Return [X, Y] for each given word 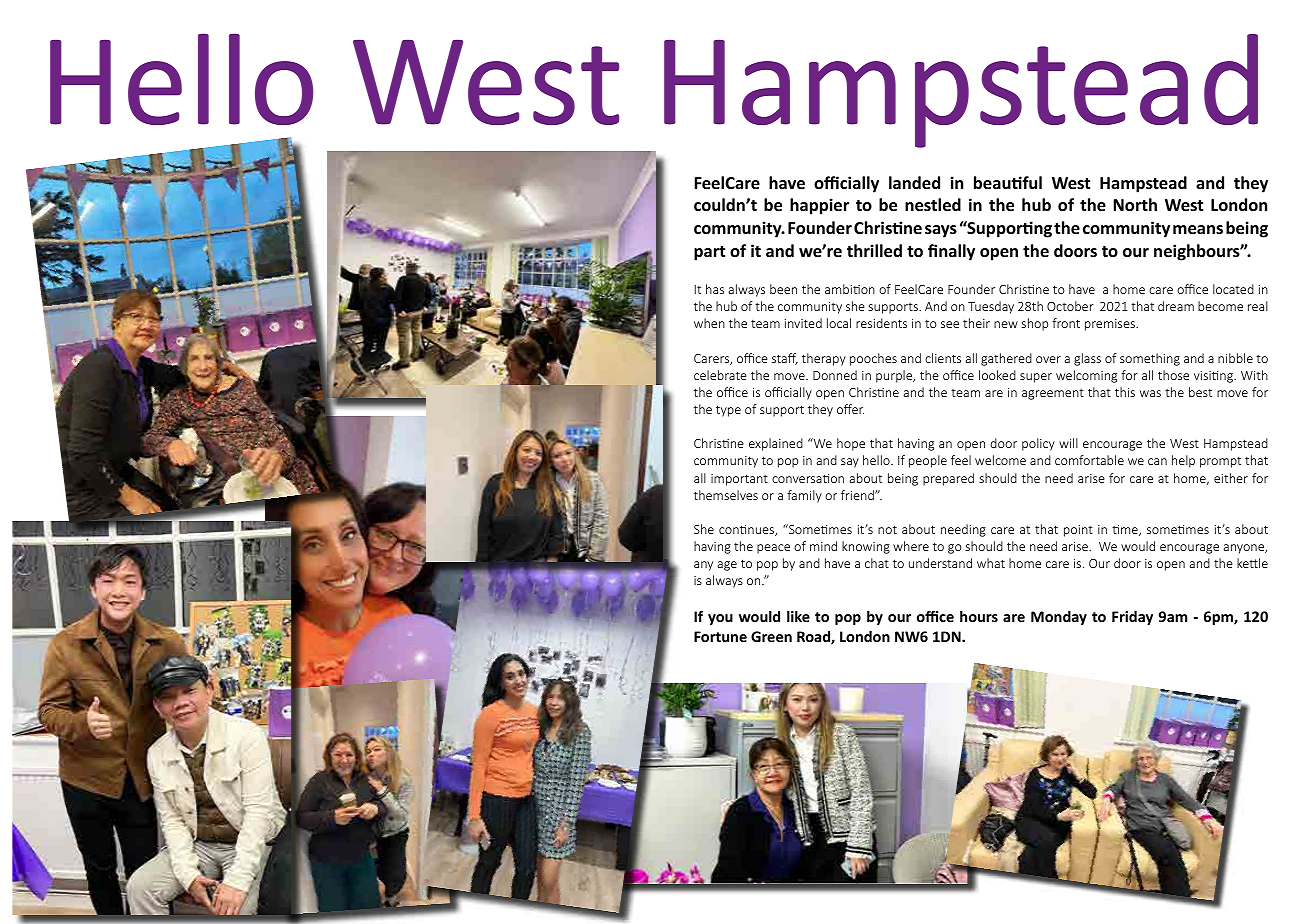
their [976, 323]
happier [819, 206]
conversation [808, 478]
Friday [1132, 618]
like [798, 616]
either [1231, 478]
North [1135, 205]
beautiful [1008, 183]
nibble [1235, 358]
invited [803, 323]
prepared [948, 479]
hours [979, 616]
